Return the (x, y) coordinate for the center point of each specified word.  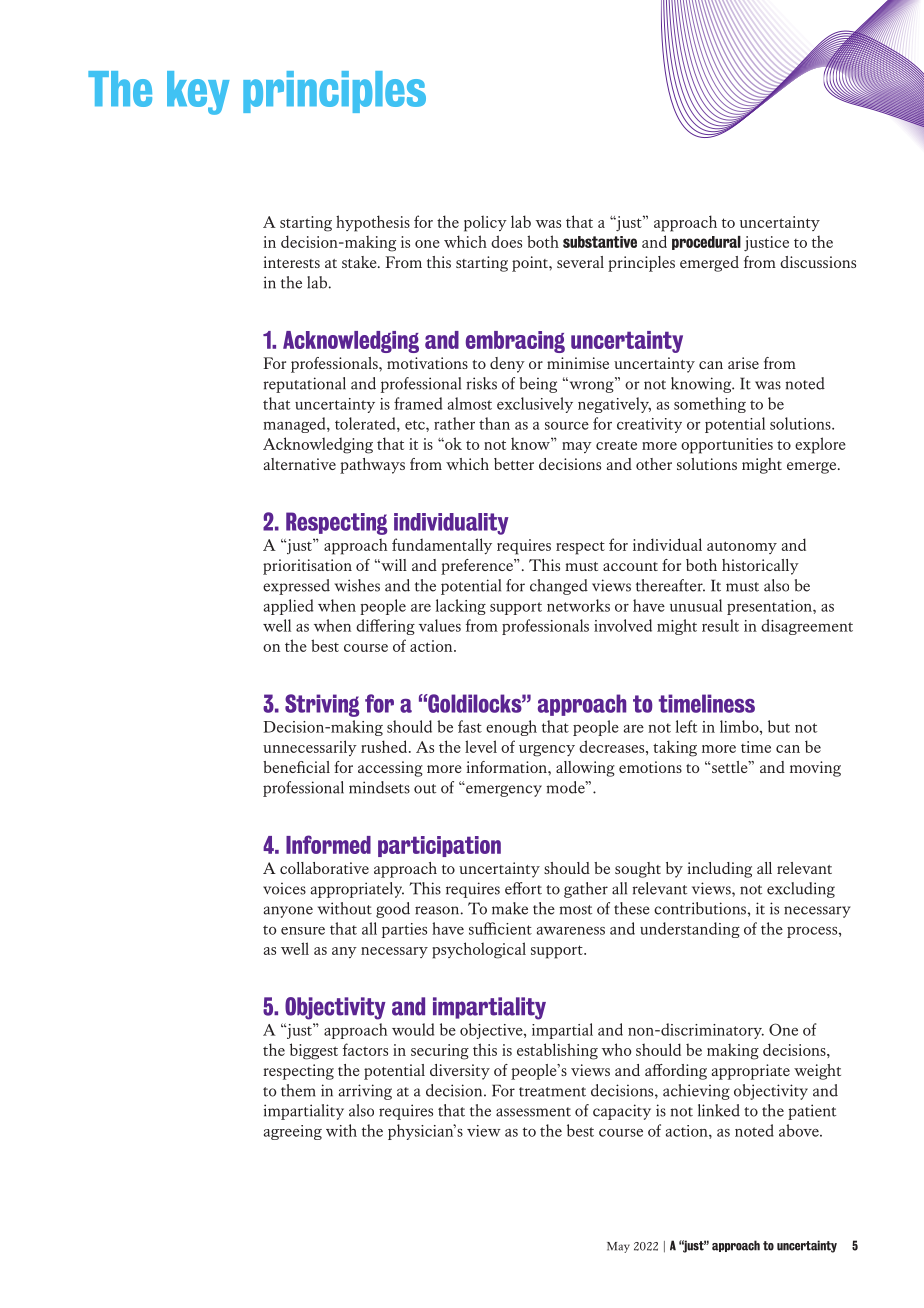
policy (485, 223)
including (720, 870)
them (298, 1090)
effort (523, 888)
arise (743, 363)
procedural (706, 243)
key (198, 93)
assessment (533, 1112)
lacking (461, 607)
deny (507, 365)
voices (284, 888)
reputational (304, 385)
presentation (770, 607)
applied (288, 607)
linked (719, 1110)
